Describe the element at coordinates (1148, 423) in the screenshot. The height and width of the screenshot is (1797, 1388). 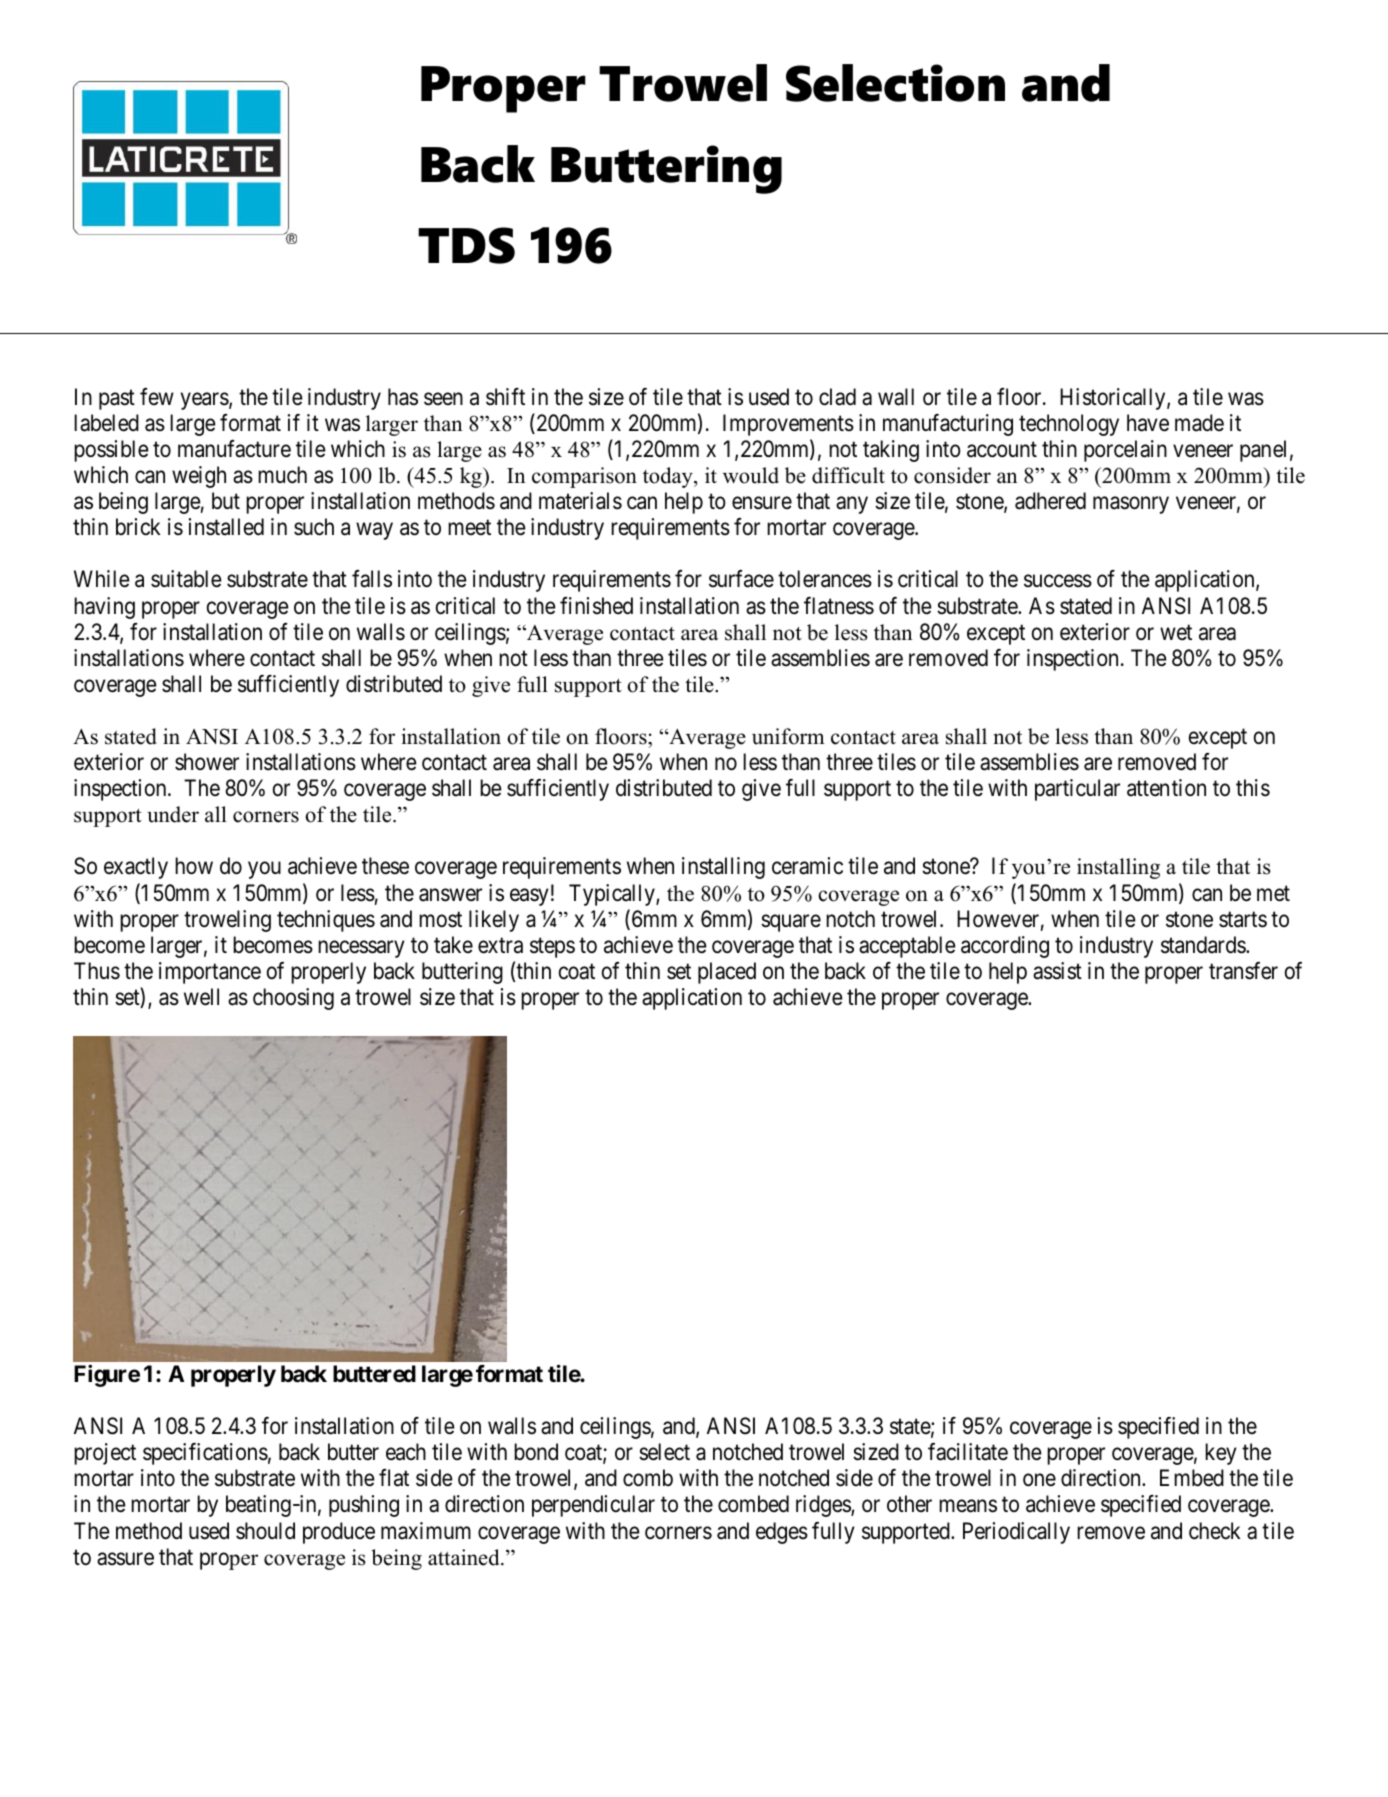
I see `have` at that location.
